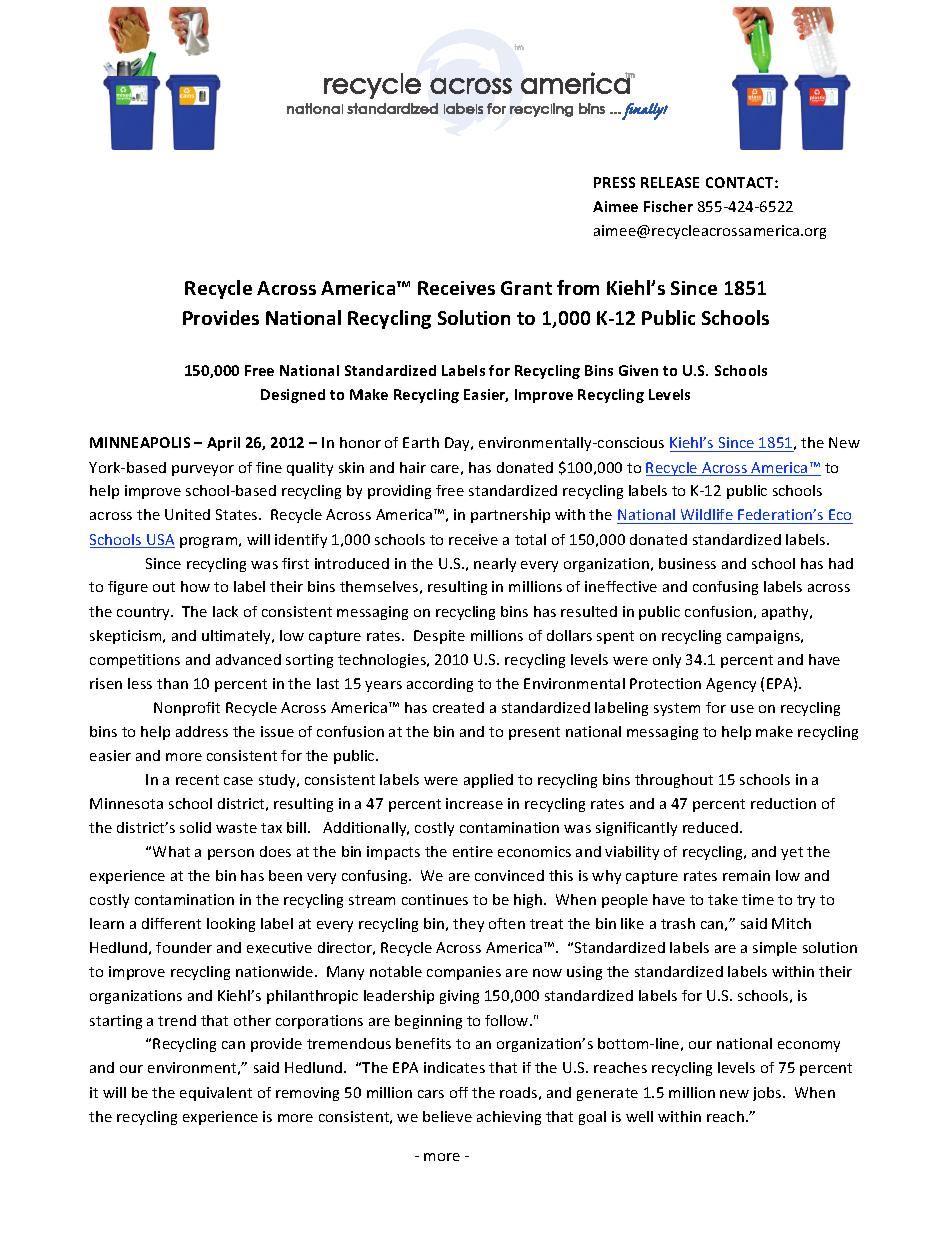 Image resolution: width=952 pixels, height=1233 pixels. What do you see at coordinates (707, 514) in the document?
I see `Wildlife` at bounding box center [707, 514].
